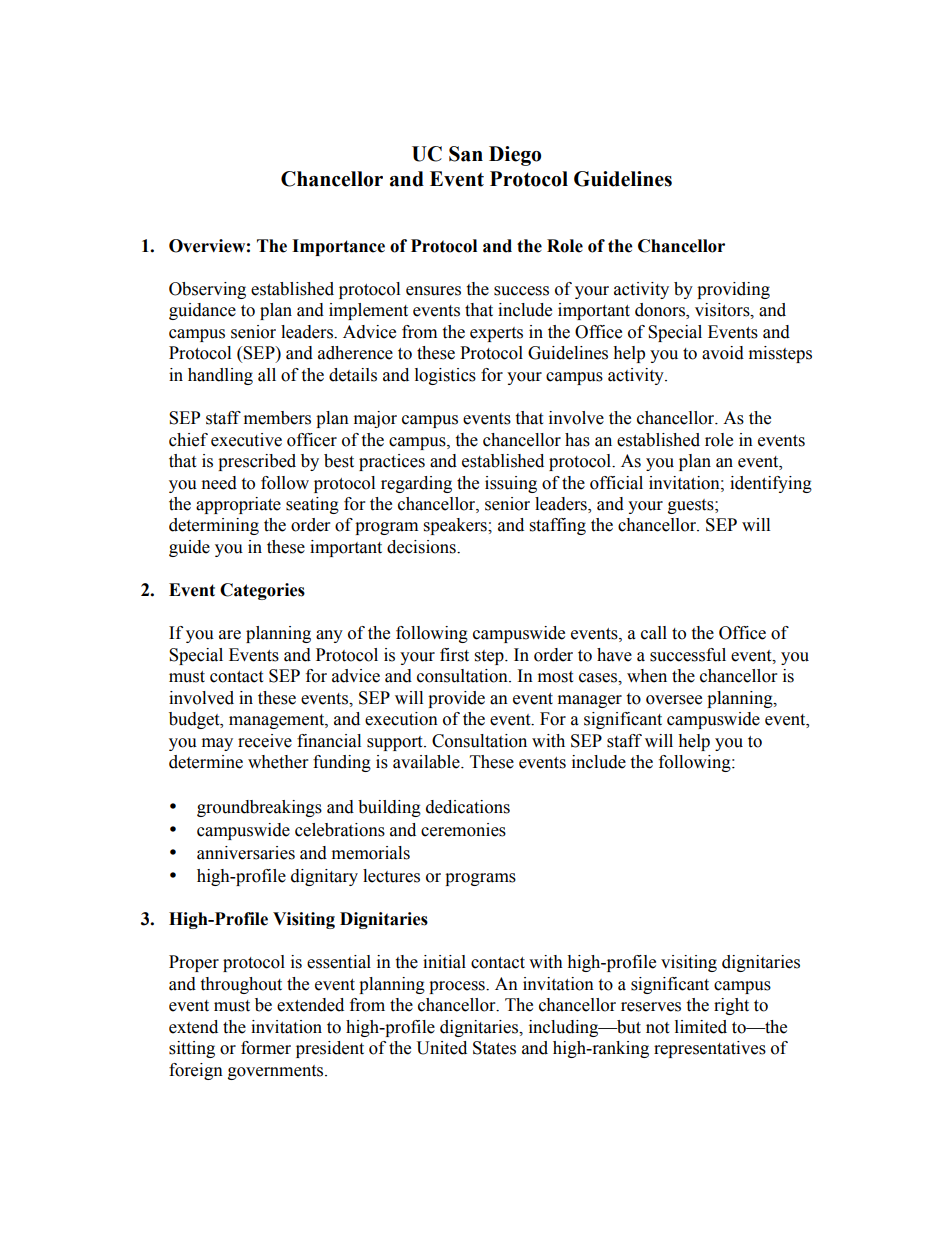  I want to click on ceremonies, so click(463, 830).
